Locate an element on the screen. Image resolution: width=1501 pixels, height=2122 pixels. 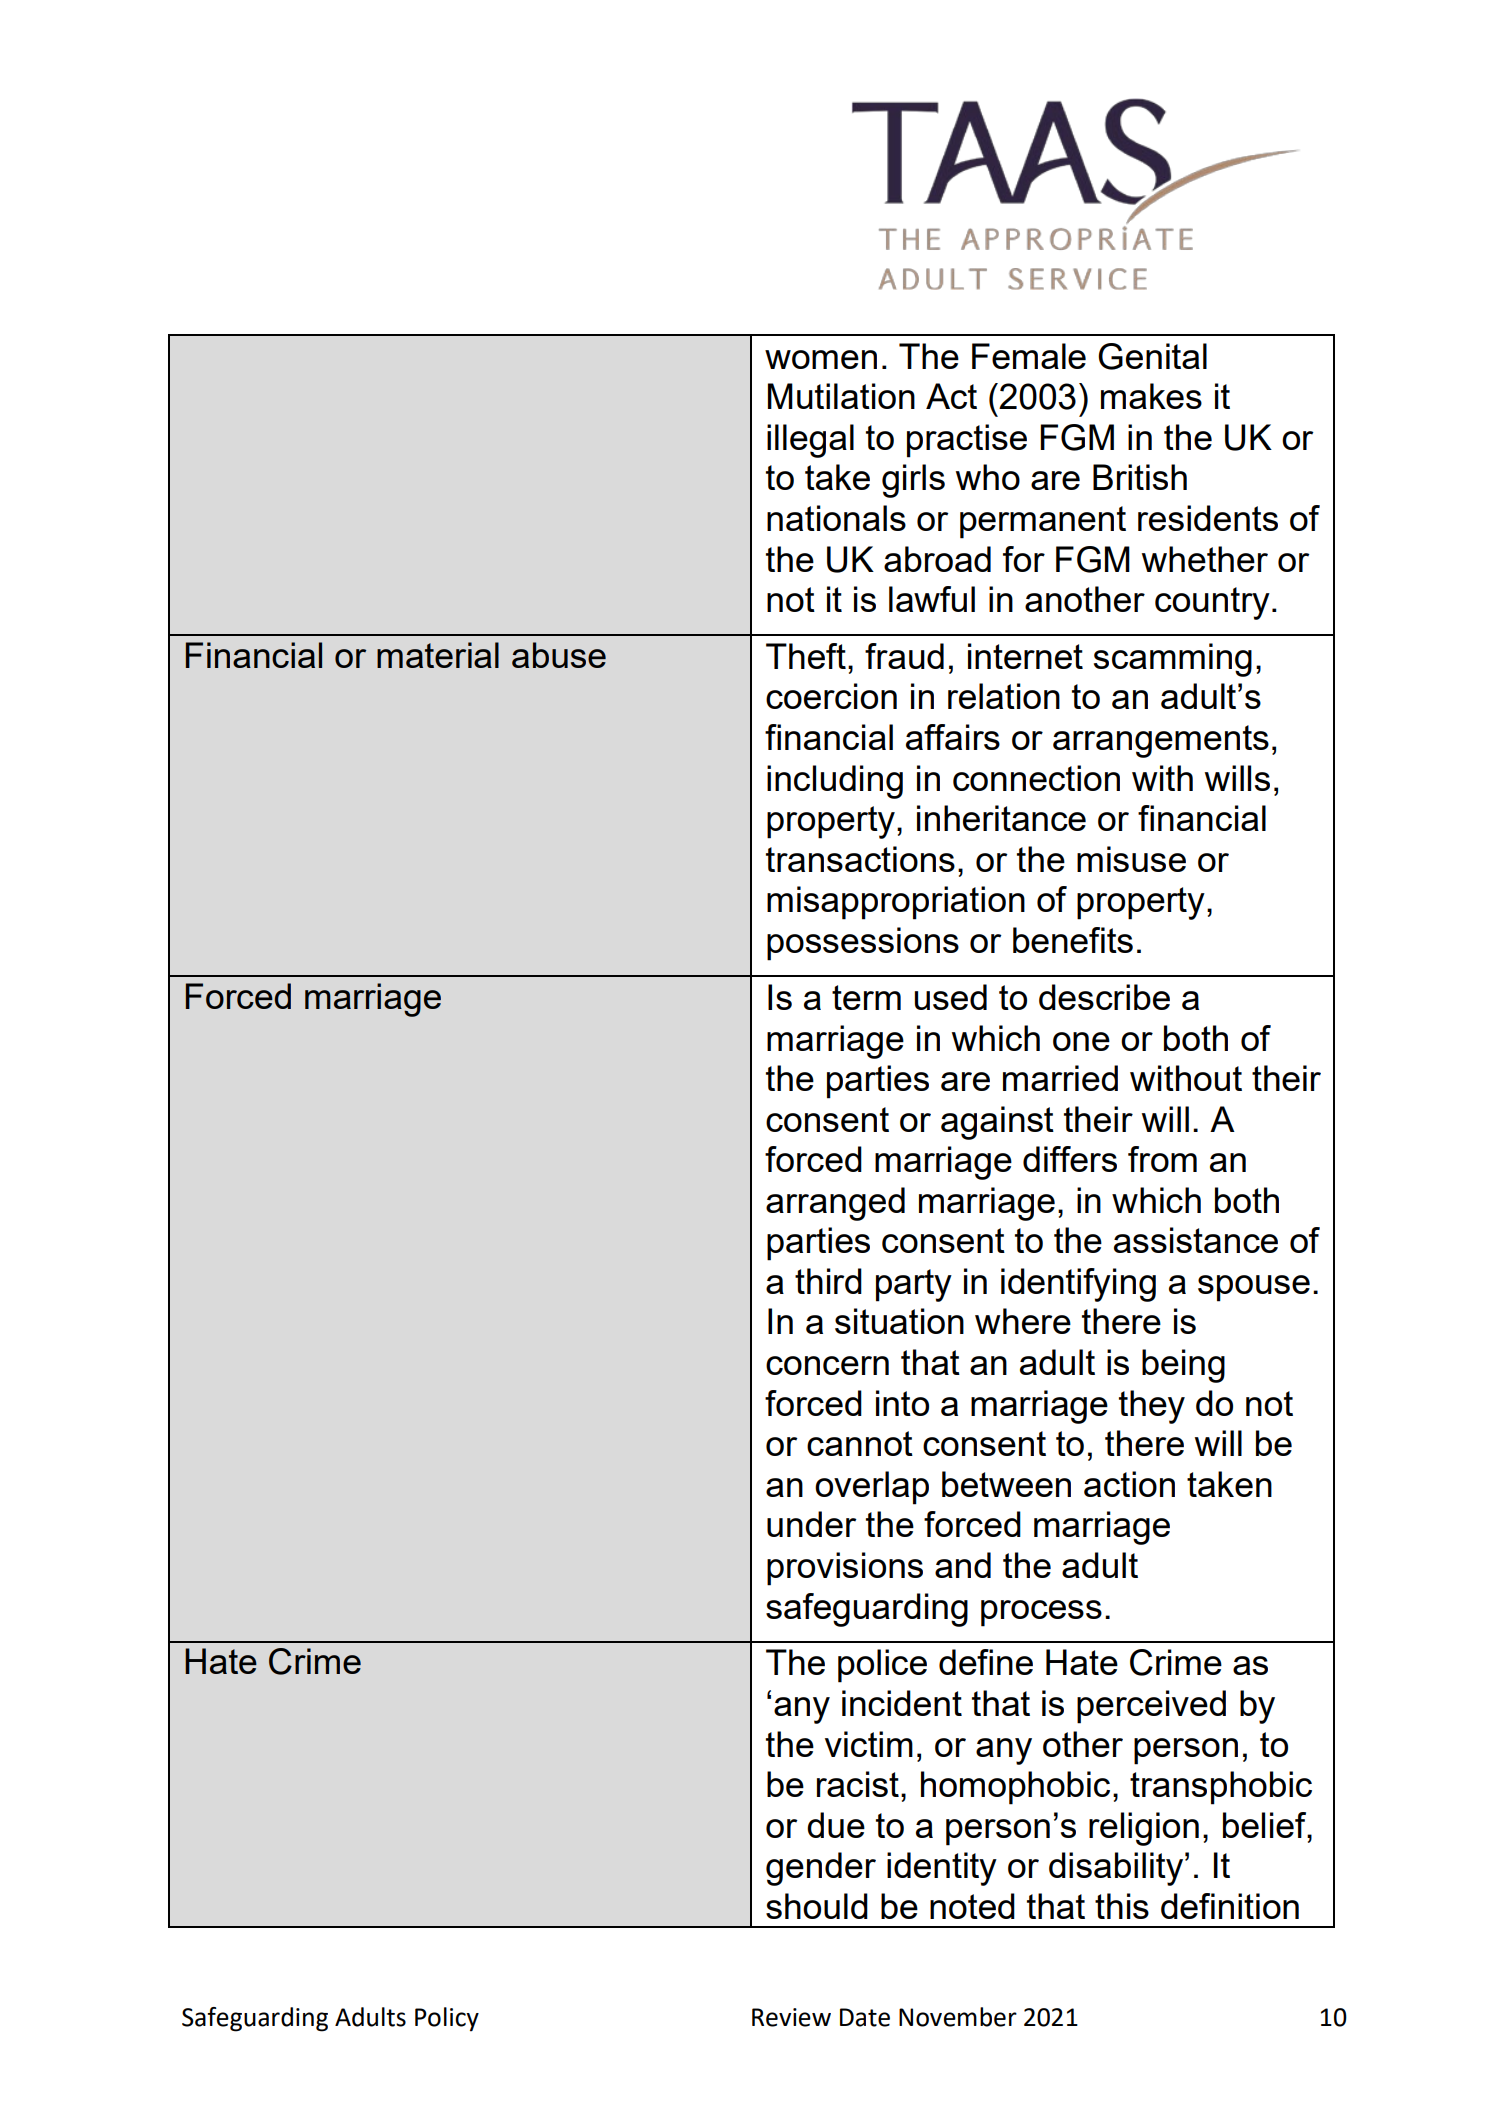
Date is located at coordinates (865, 2017).
